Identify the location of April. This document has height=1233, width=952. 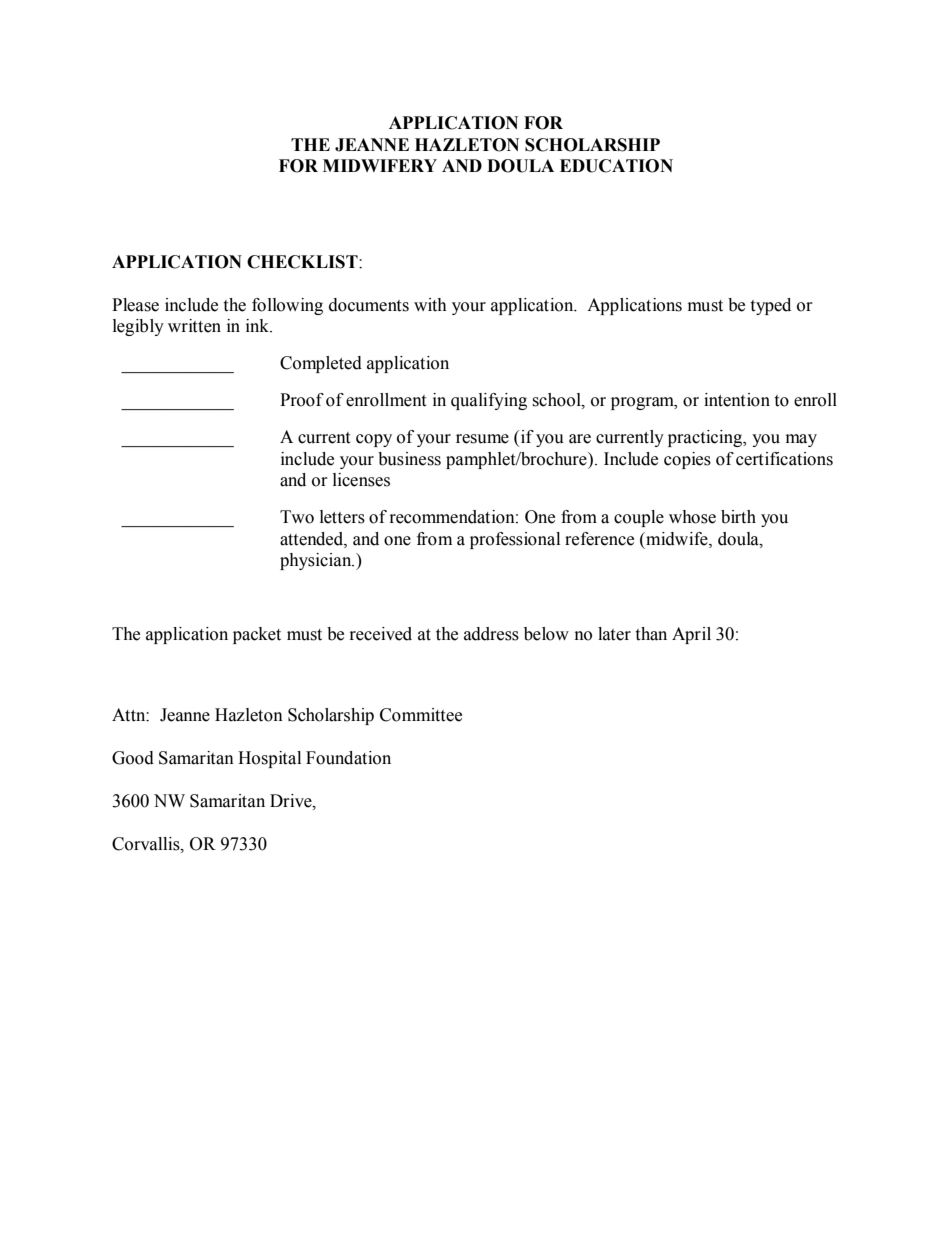
(691, 635).
